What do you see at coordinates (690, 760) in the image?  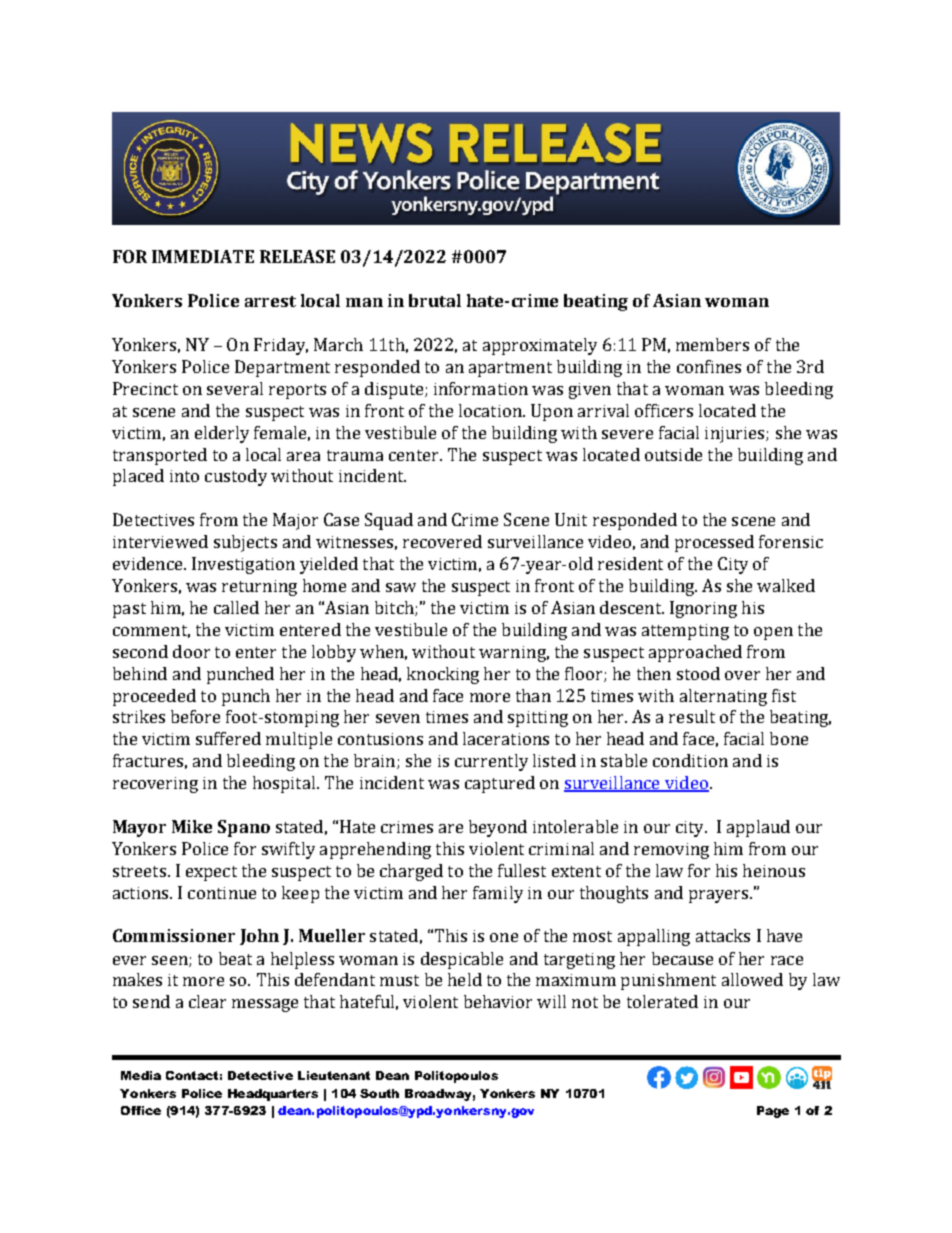 I see `condition` at bounding box center [690, 760].
